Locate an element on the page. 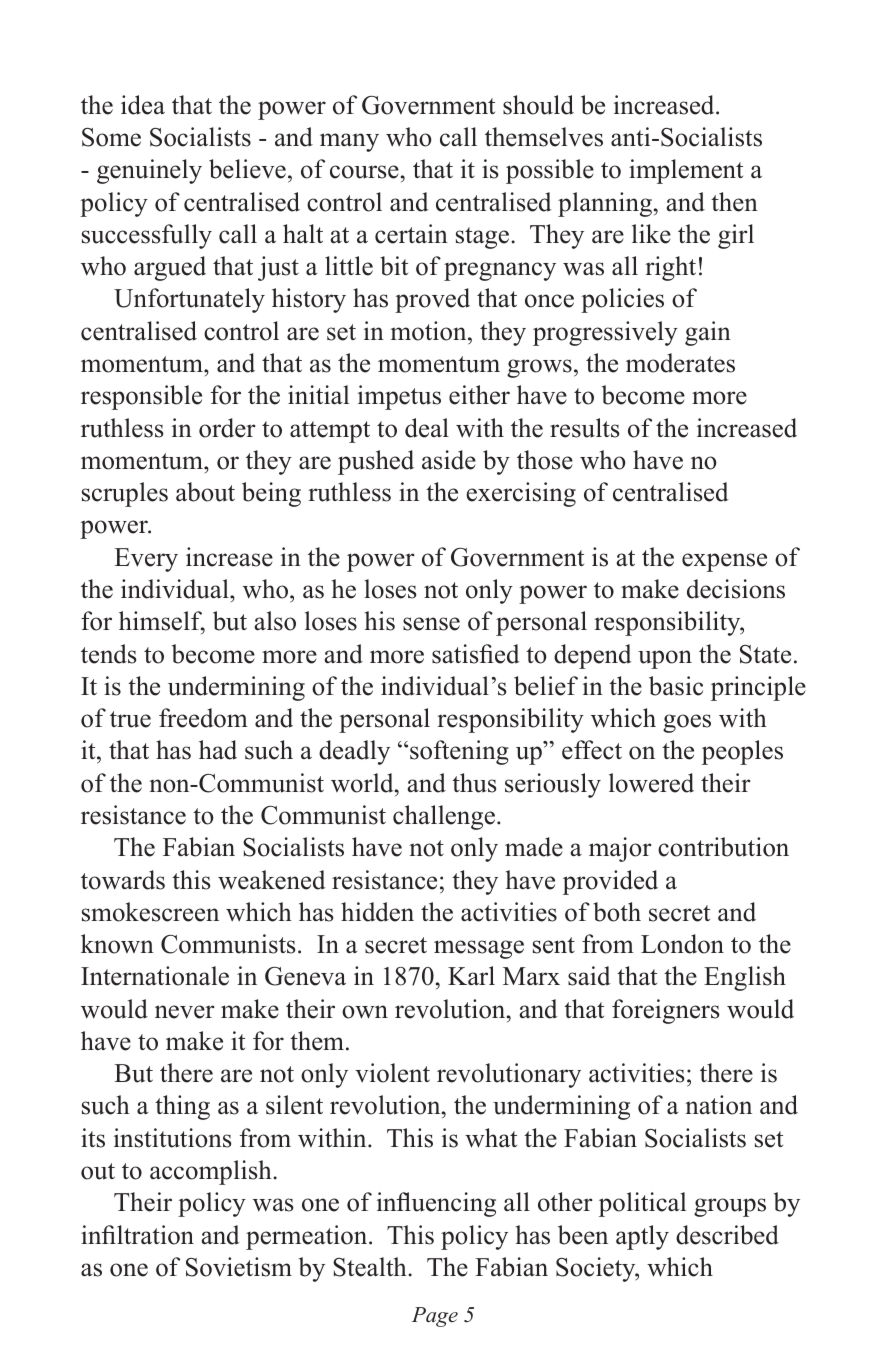  course is located at coordinates (364, 172).
